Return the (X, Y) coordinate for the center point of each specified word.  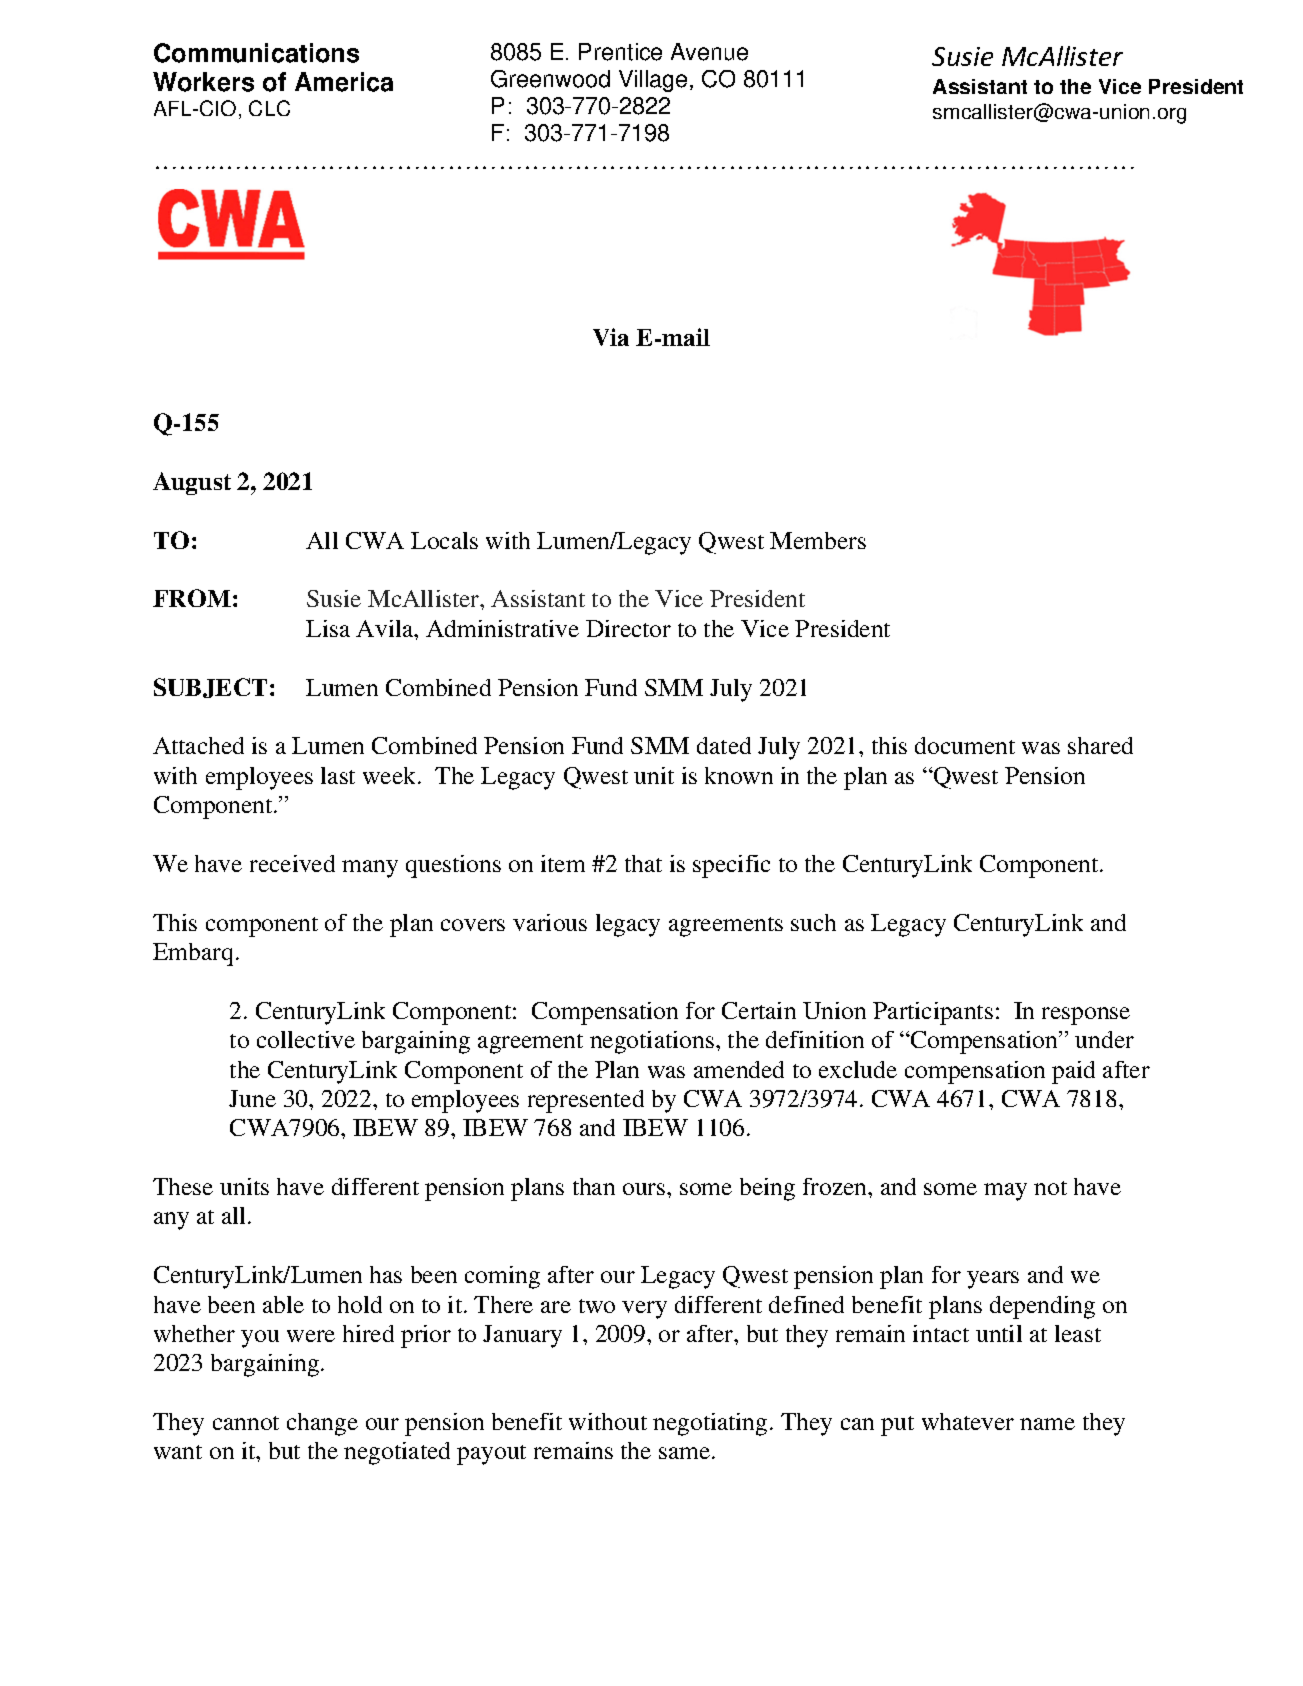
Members (818, 540)
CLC (269, 108)
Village (653, 81)
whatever (968, 1421)
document (965, 745)
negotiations (652, 1042)
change (322, 1424)
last (338, 775)
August (192, 483)
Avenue (709, 52)
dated (724, 745)
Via (611, 337)
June (252, 1098)
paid (1073, 1072)
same (686, 1453)
